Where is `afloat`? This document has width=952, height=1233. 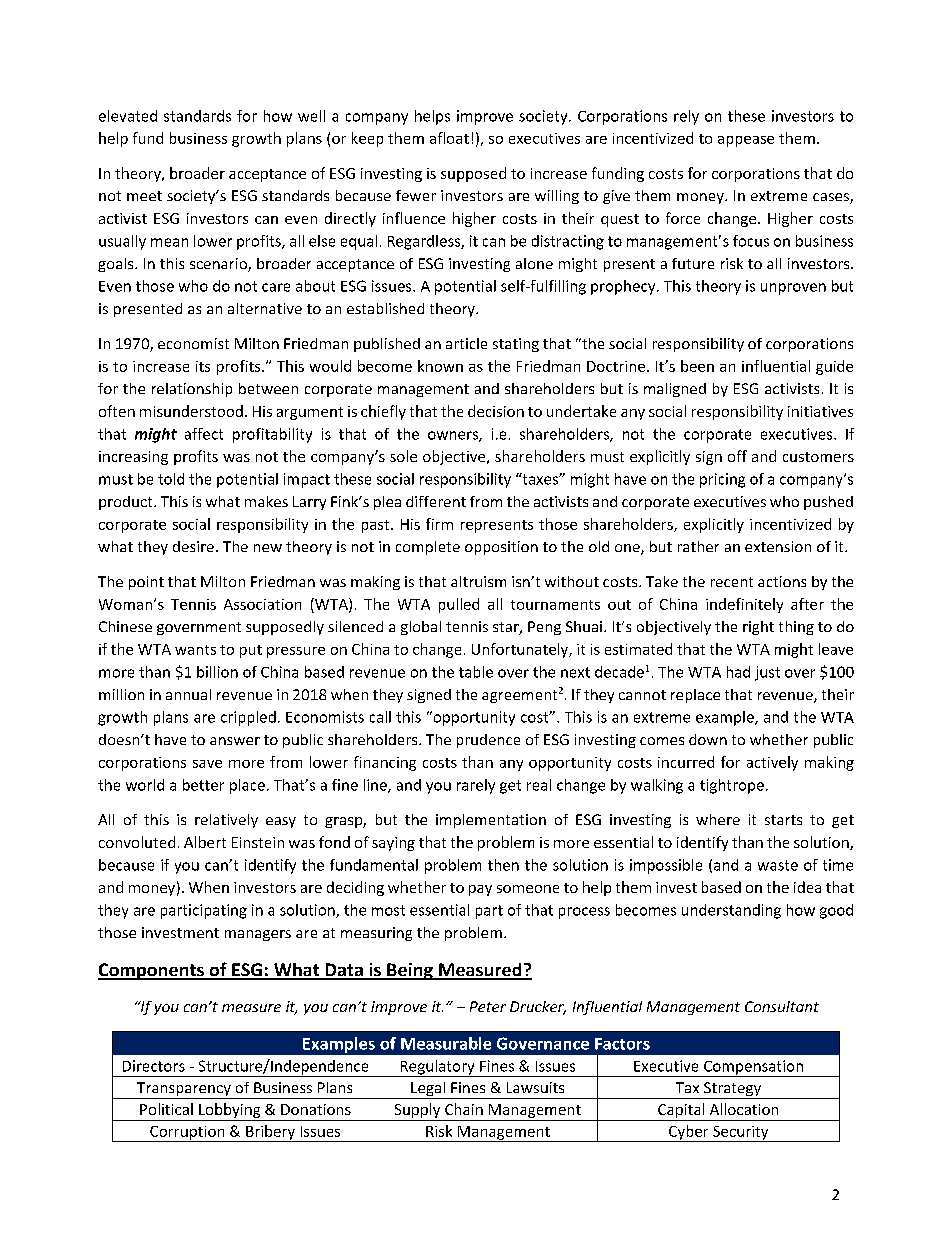 afloat is located at coordinates (449, 138).
